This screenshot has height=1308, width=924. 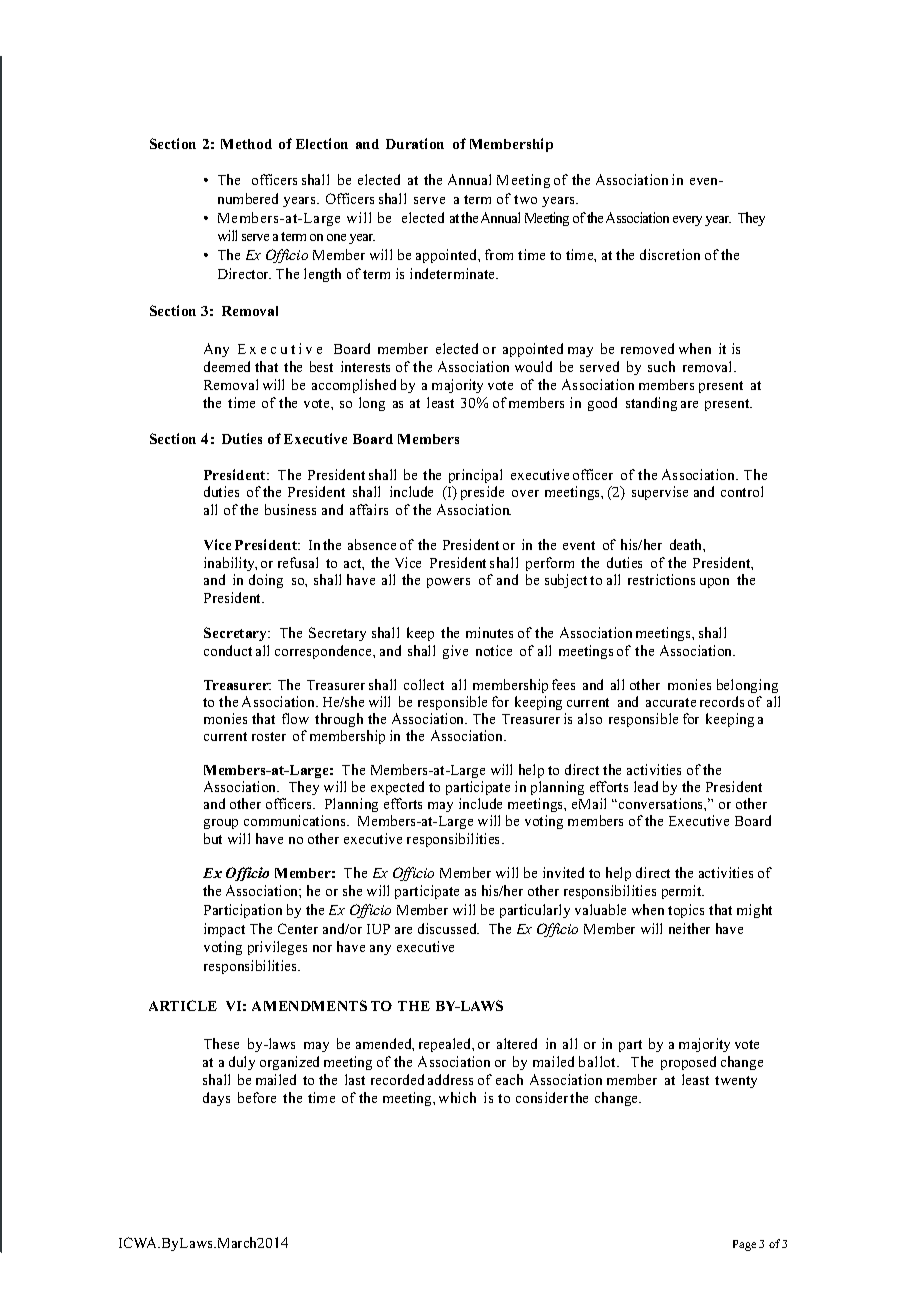 What do you see at coordinates (257, 1097) in the screenshot?
I see `before` at bounding box center [257, 1097].
